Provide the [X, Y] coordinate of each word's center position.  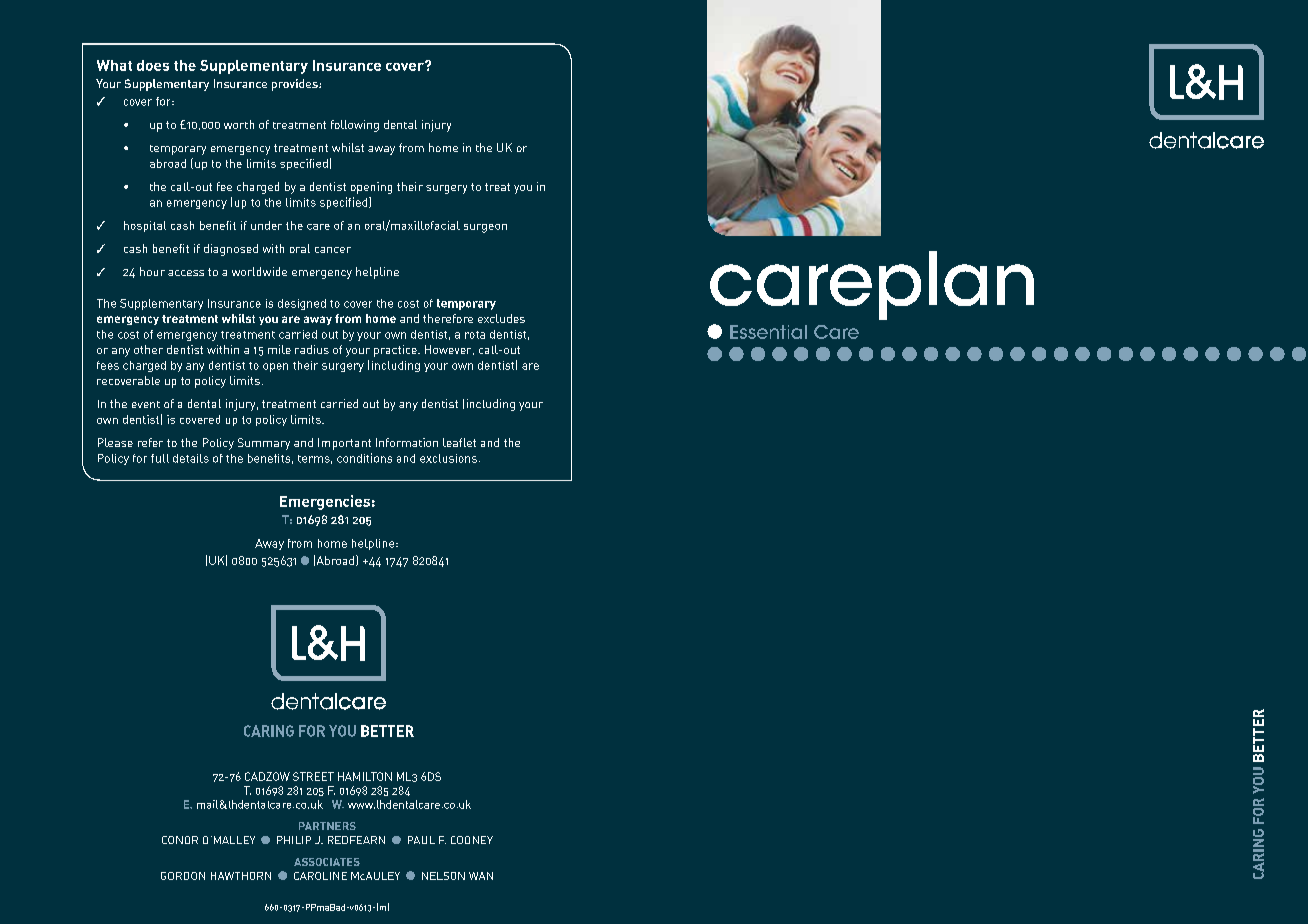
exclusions [448, 458]
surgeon [485, 228]
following [355, 126]
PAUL [421, 840]
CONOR [180, 840]
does [153, 65]
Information [407, 442]
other [148, 349]
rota [475, 335]
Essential [768, 332]
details [191, 458]
